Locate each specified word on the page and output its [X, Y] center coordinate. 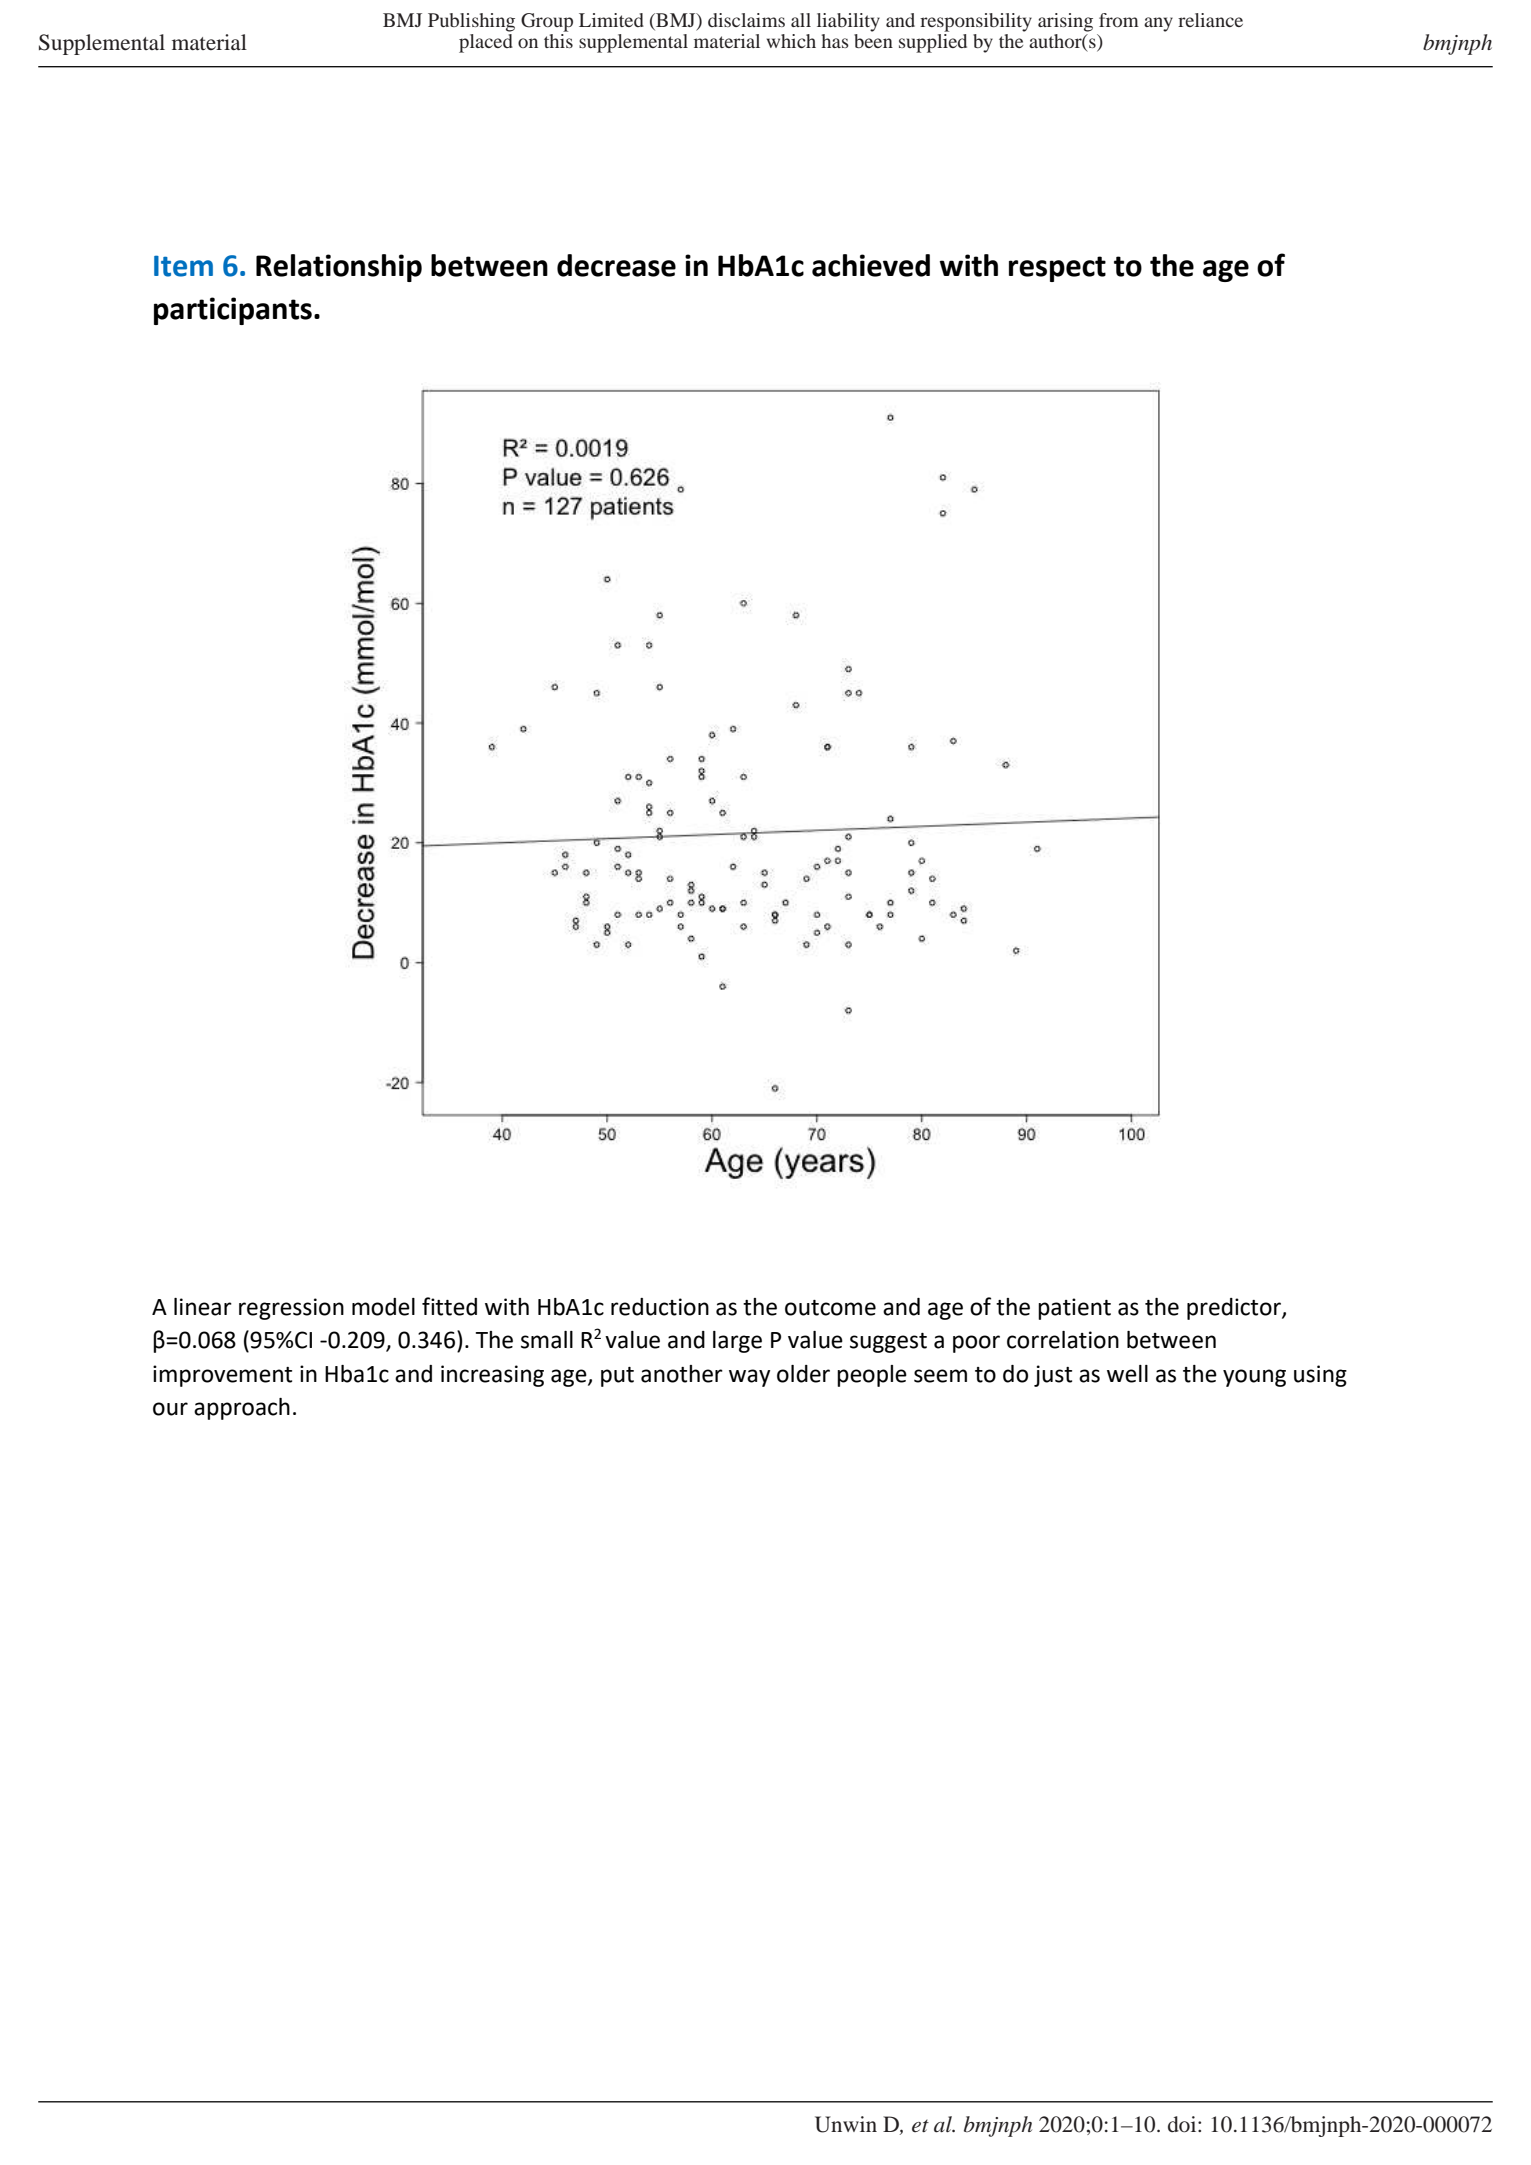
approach [242, 1409]
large [737, 1342]
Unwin [846, 2124]
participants [233, 311]
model [383, 1307]
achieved [871, 265]
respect [1057, 269]
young [1254, 1378]
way [749, 1378]
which [791, 41]
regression [291, 1309]
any [1158, 24]
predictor [1235, 1309]
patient [1074, 1309]
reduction [660, 1307]
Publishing [471, 22]
